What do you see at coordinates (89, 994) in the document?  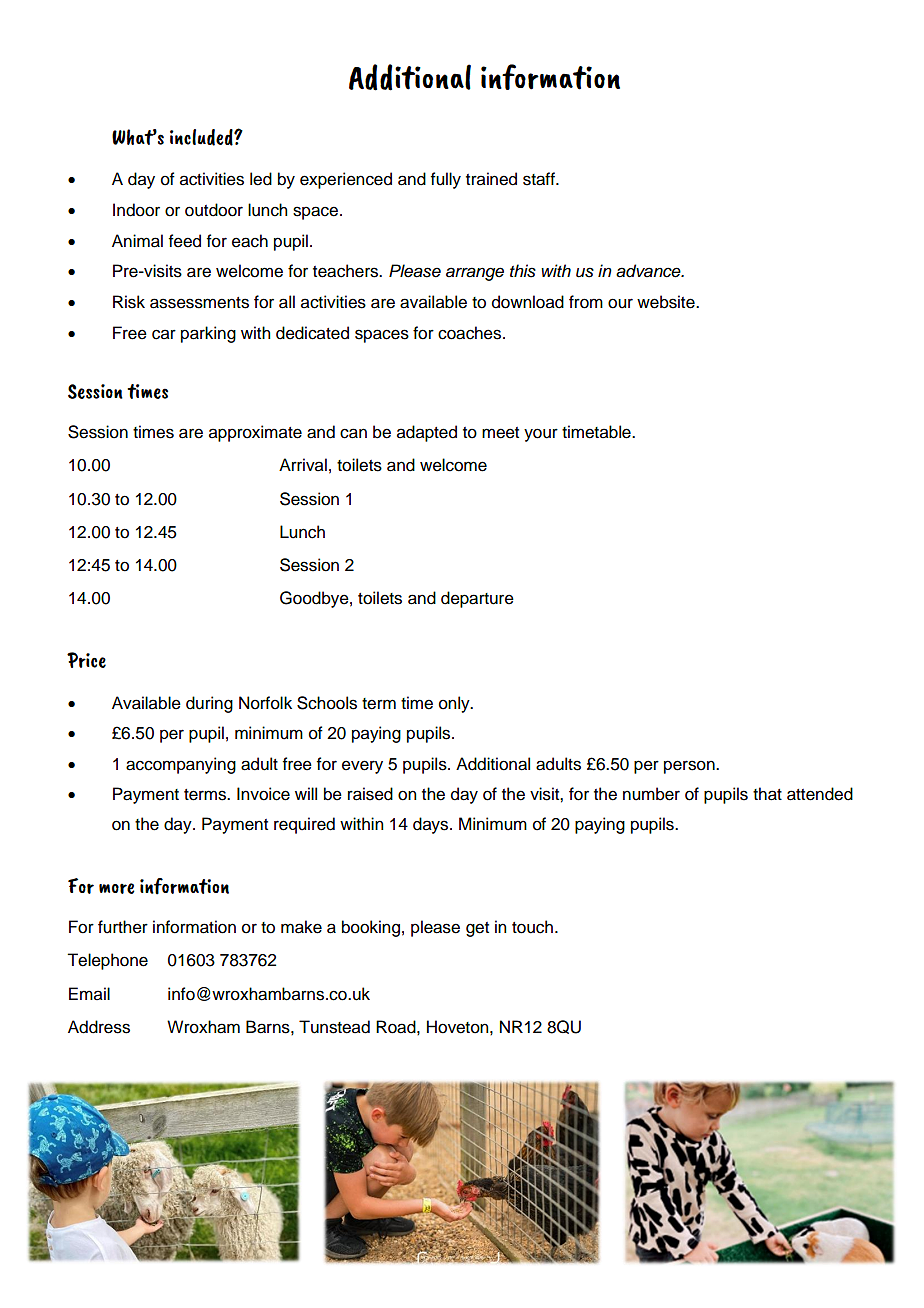 I see `Email` at bounding box center [89, 994].
